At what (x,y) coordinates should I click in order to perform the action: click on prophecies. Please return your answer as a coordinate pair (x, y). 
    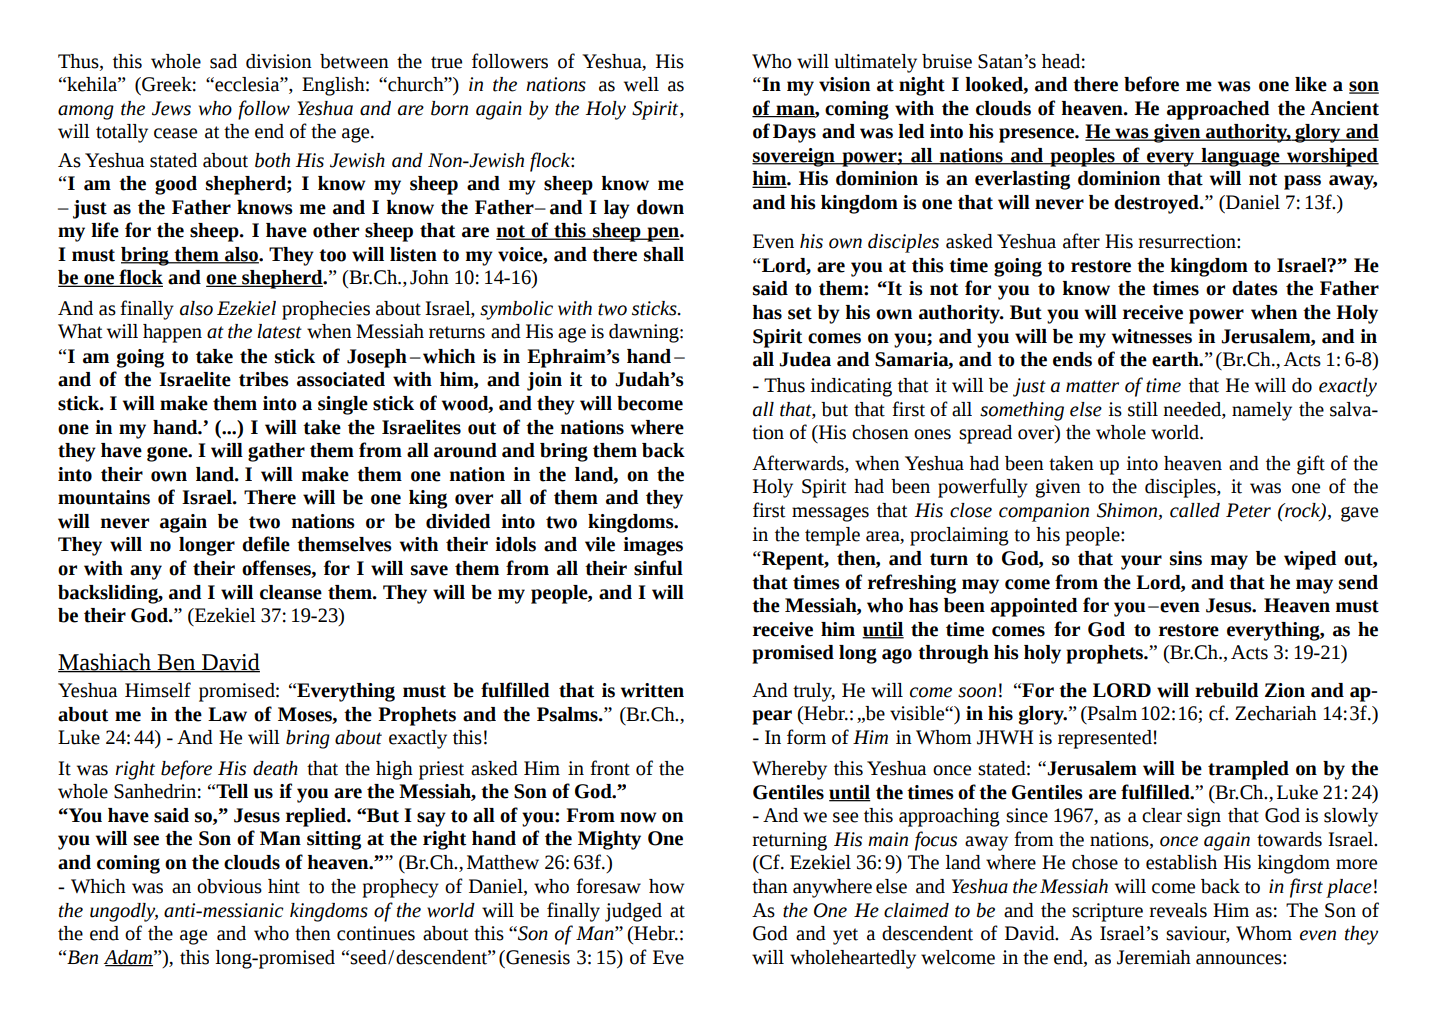
    Looking at the image, I should click on (326, 310).
